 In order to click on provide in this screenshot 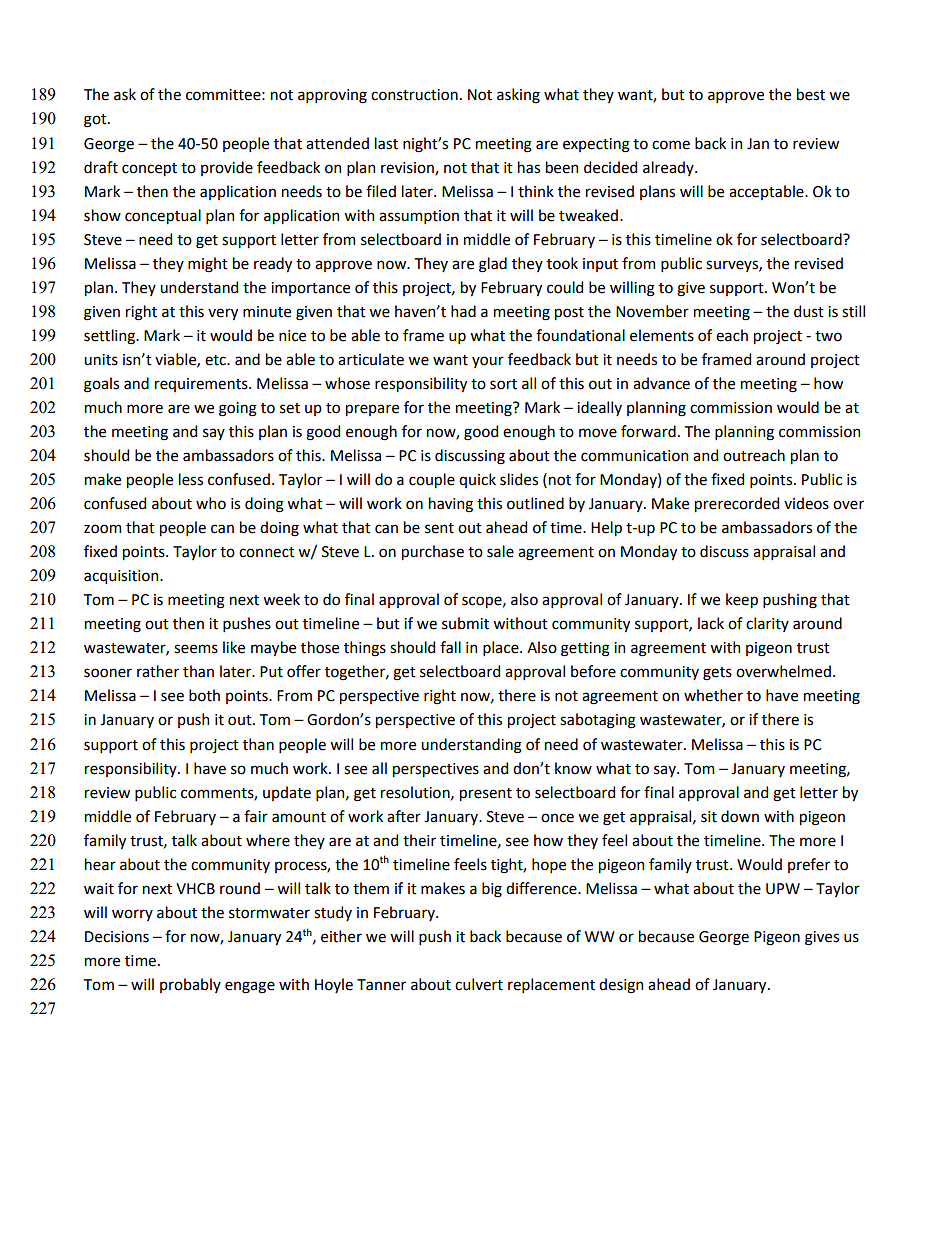, I will do `click(227, 168)`.
